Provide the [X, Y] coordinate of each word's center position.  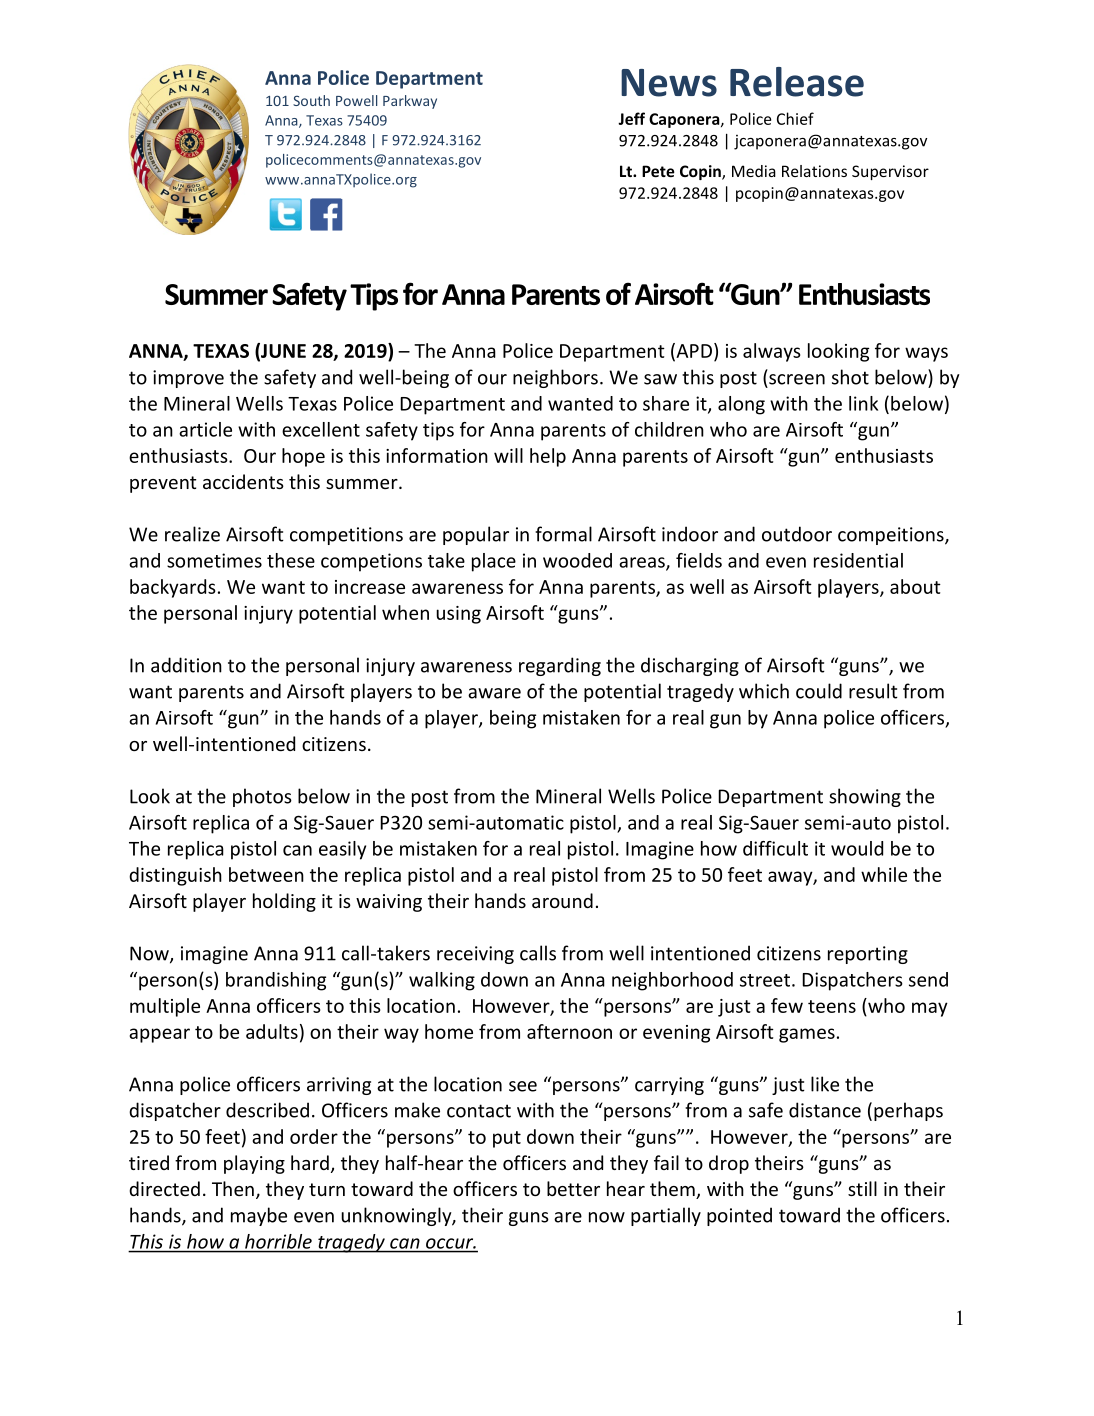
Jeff [631, 118]
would [857, 848]
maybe [259, 1216]
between [266, 874]
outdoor [797, 534]
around [562, 900]
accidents [243, 481]
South [311, 100]
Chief [795, 118]
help [548, 457]
